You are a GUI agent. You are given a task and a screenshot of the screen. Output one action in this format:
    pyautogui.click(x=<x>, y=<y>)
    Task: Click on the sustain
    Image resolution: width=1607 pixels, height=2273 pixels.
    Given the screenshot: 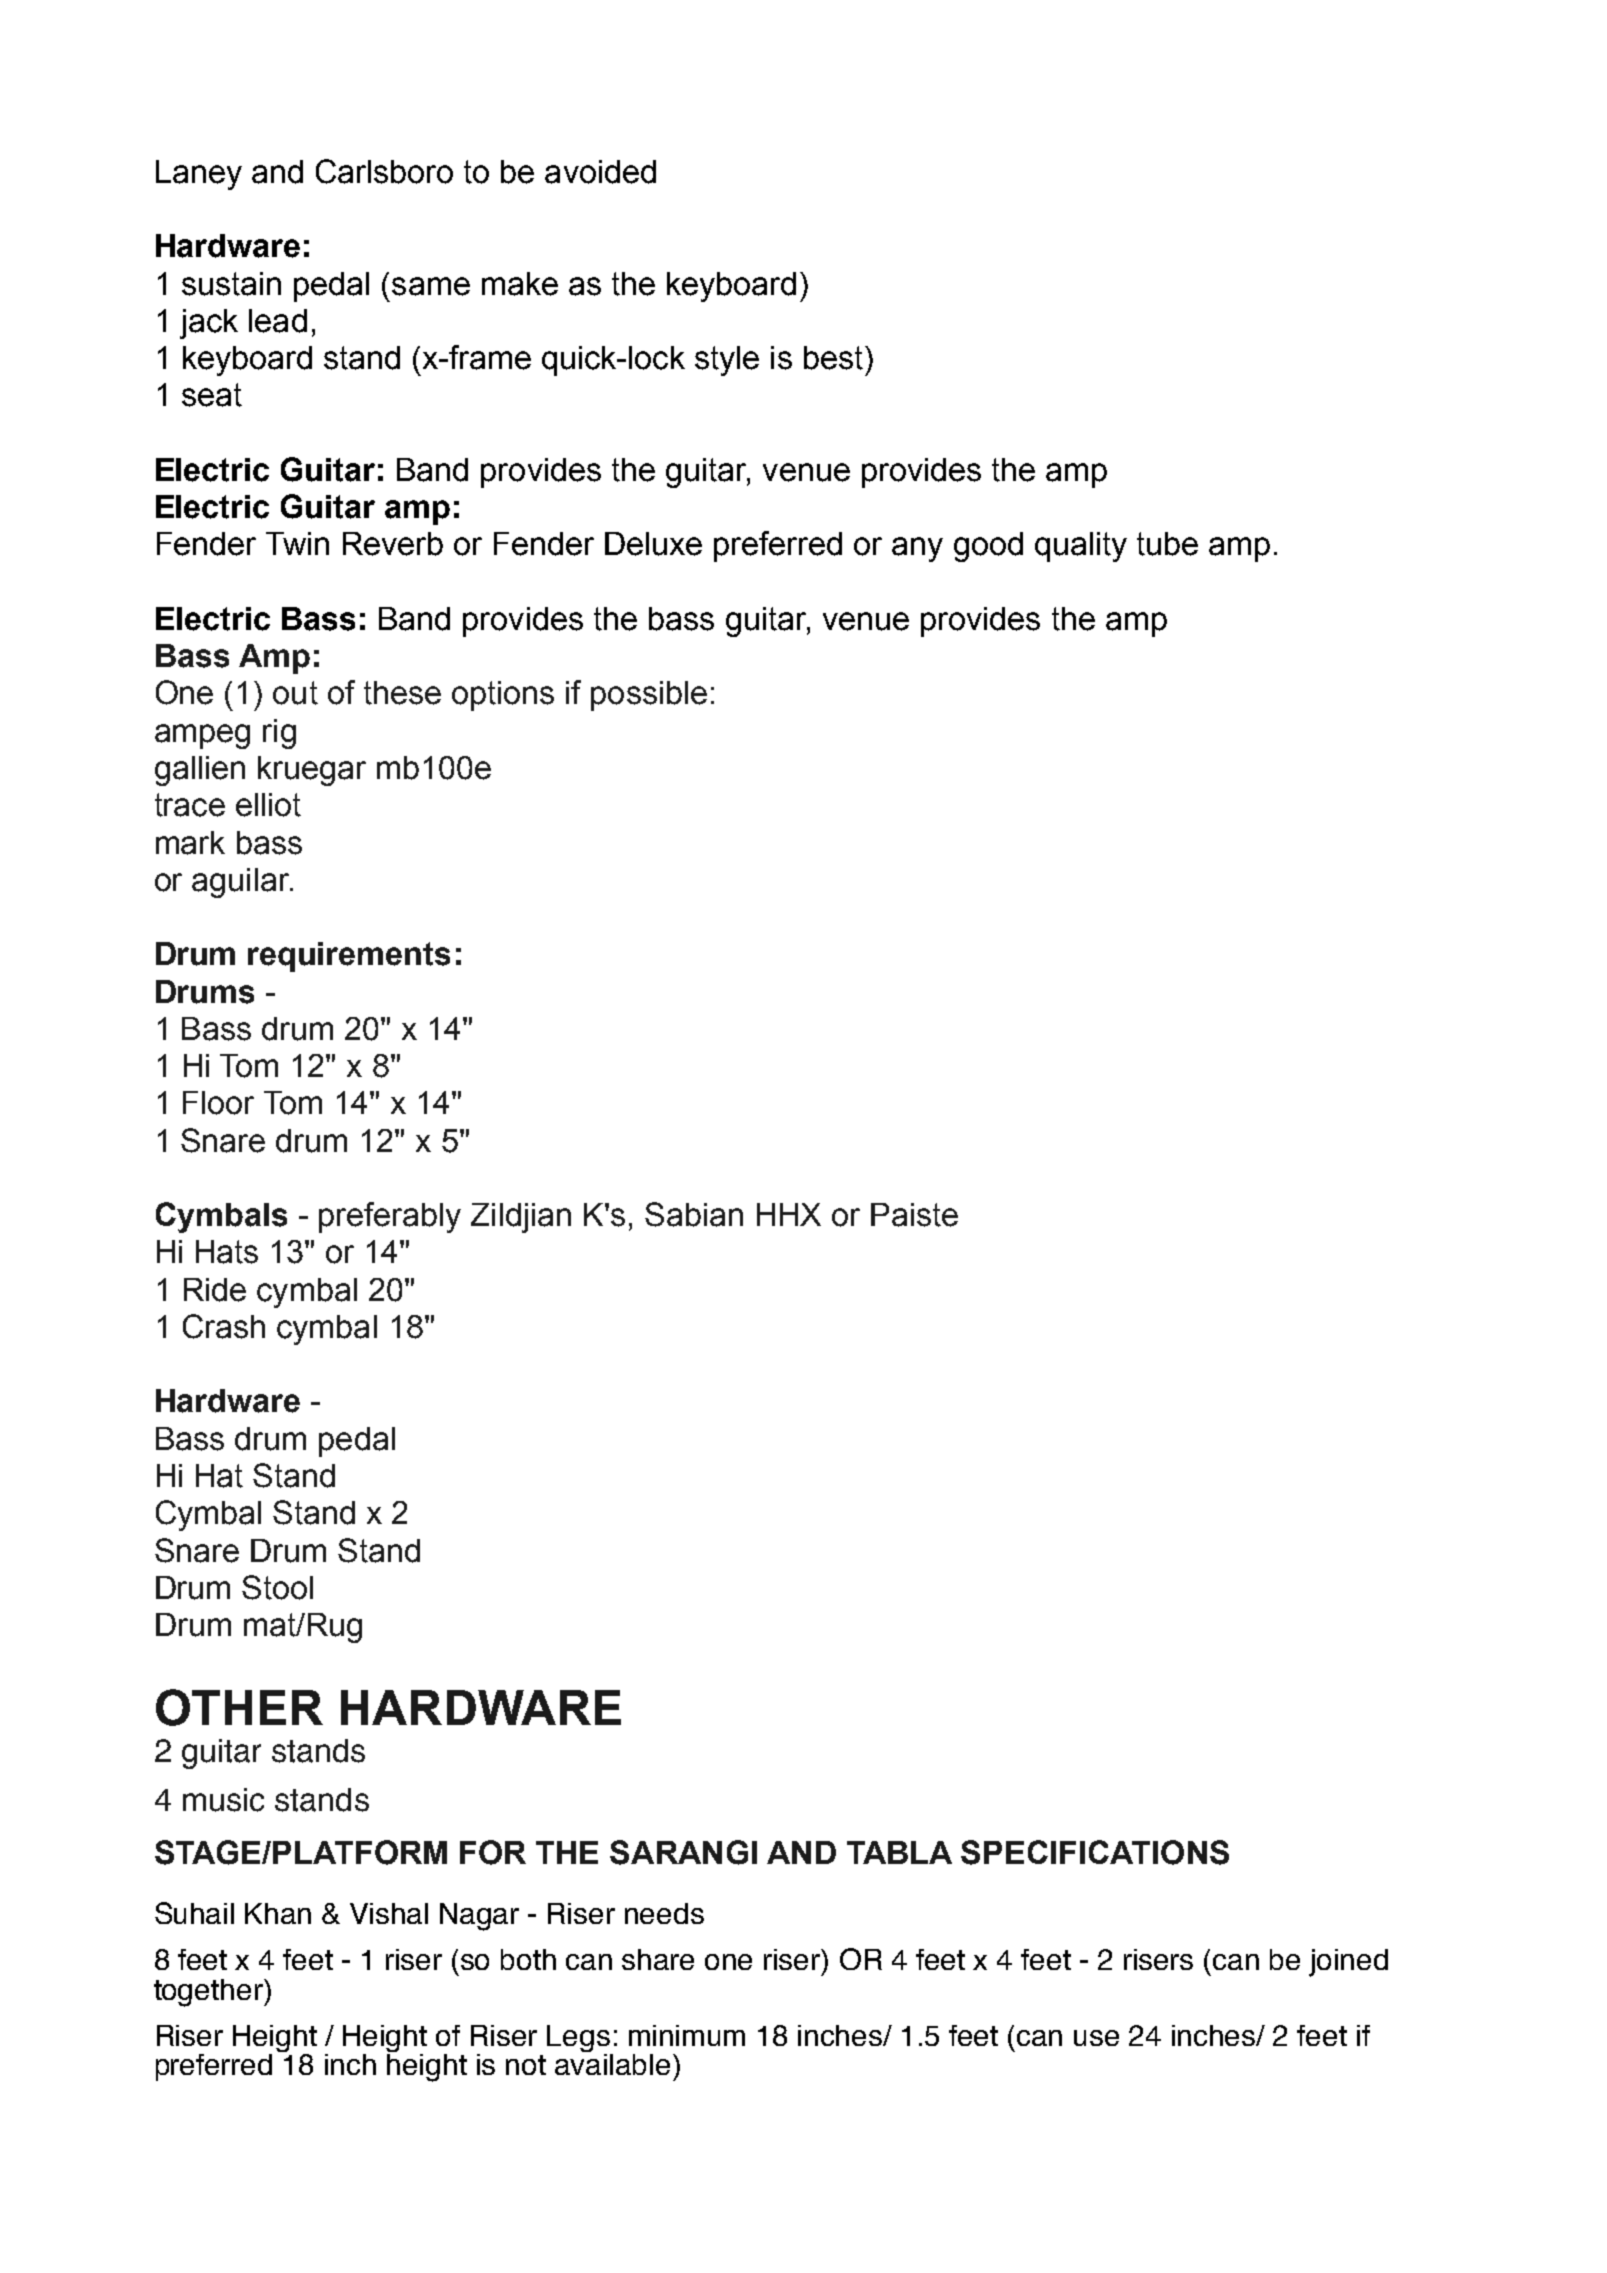 What is the action you would take?
    pyautogui.click(x=231, y=284)
